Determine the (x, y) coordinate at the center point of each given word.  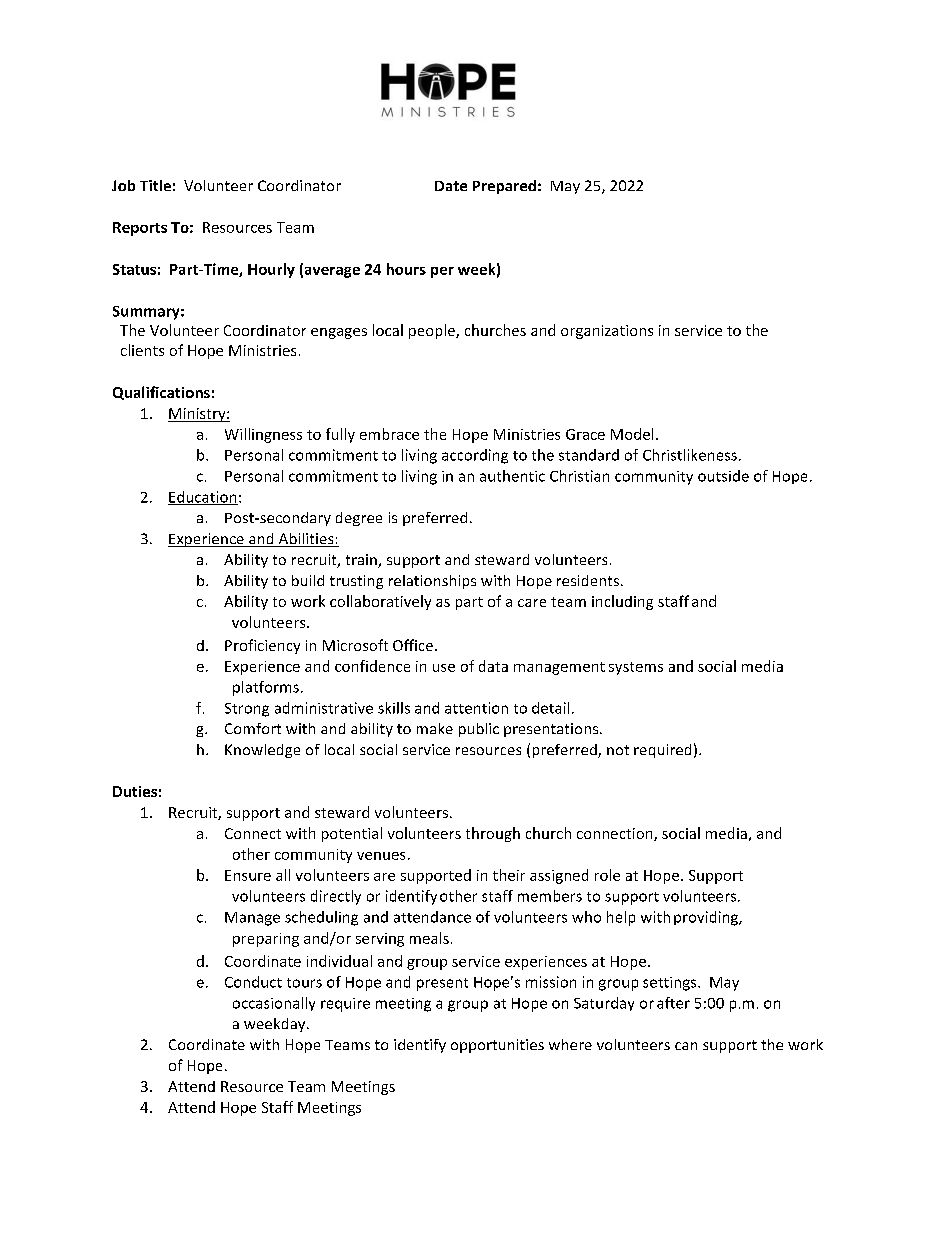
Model (632, 434)
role (607, 875)
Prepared (504, 187)
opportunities (497, 1046)
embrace (389, 434)
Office (413, 645)
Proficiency (262, 646)
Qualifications (161, 393)
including (622, 602)
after (673, 1003)
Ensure (248, 875)
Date (451, 186)
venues (381, 856)
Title (155, 185)
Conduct (253, 982)
